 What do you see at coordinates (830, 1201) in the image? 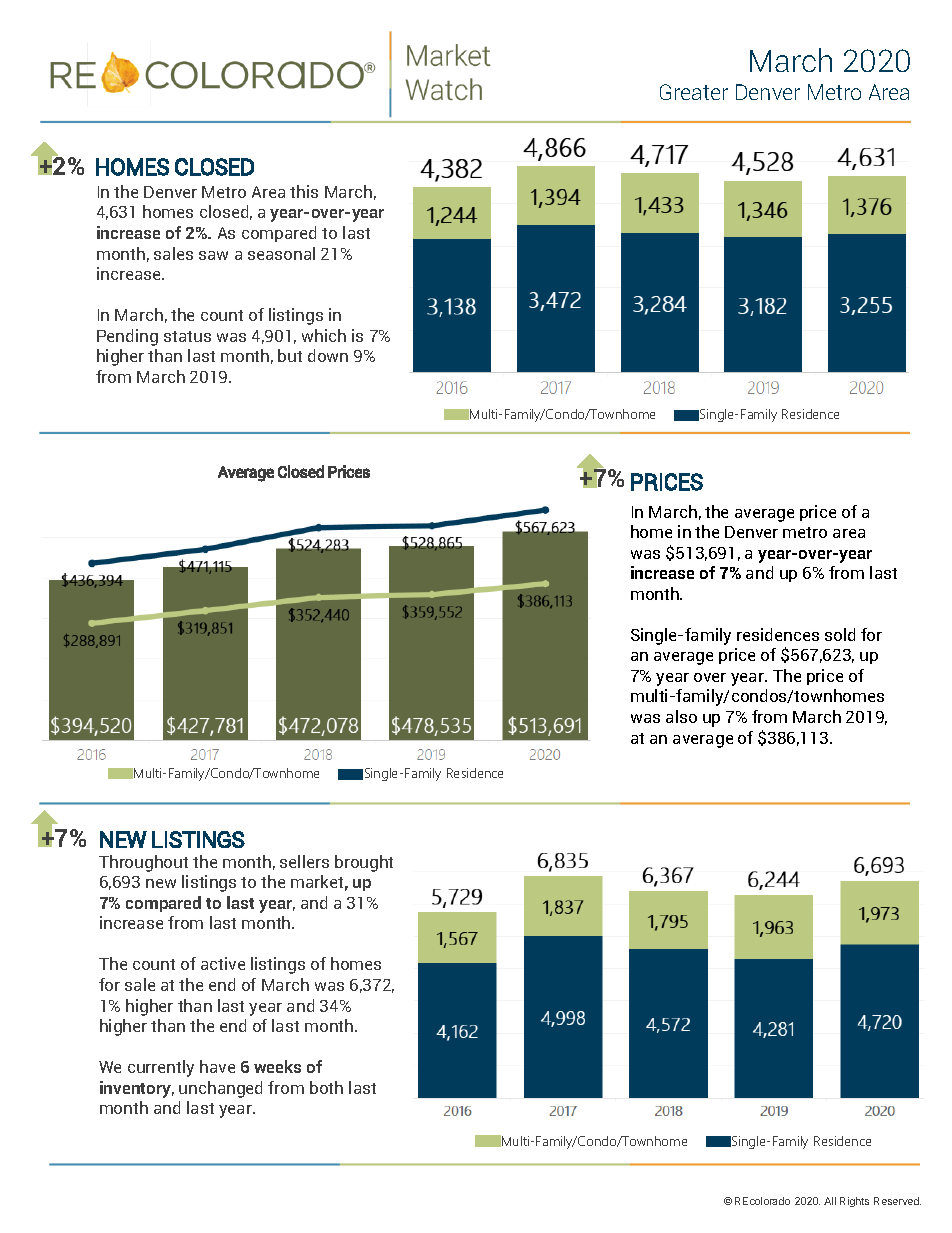
I see `All` at bounding box center [830, 1201].
